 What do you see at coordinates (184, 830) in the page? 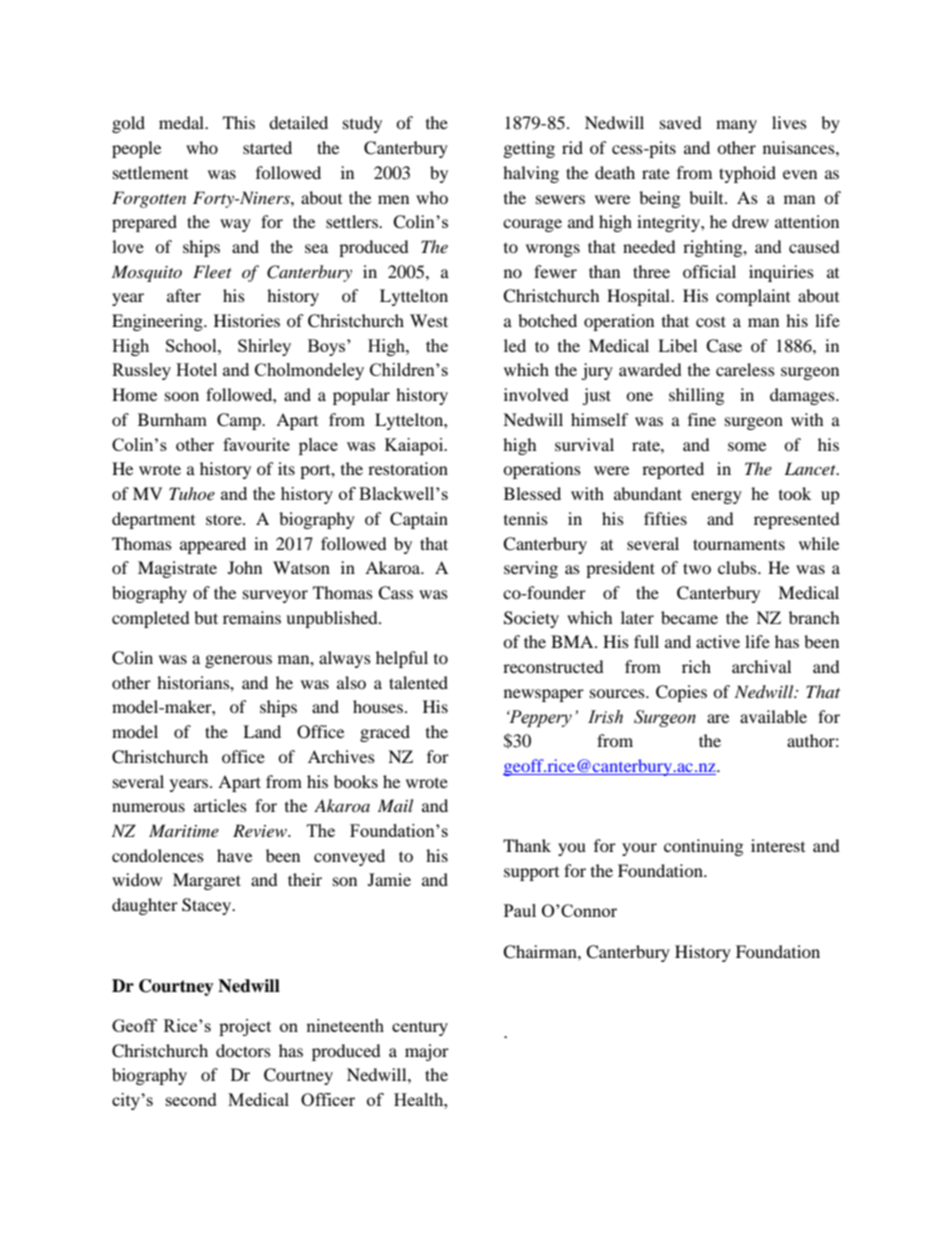
I see `Maritime` at bounding box center [184, 830].
